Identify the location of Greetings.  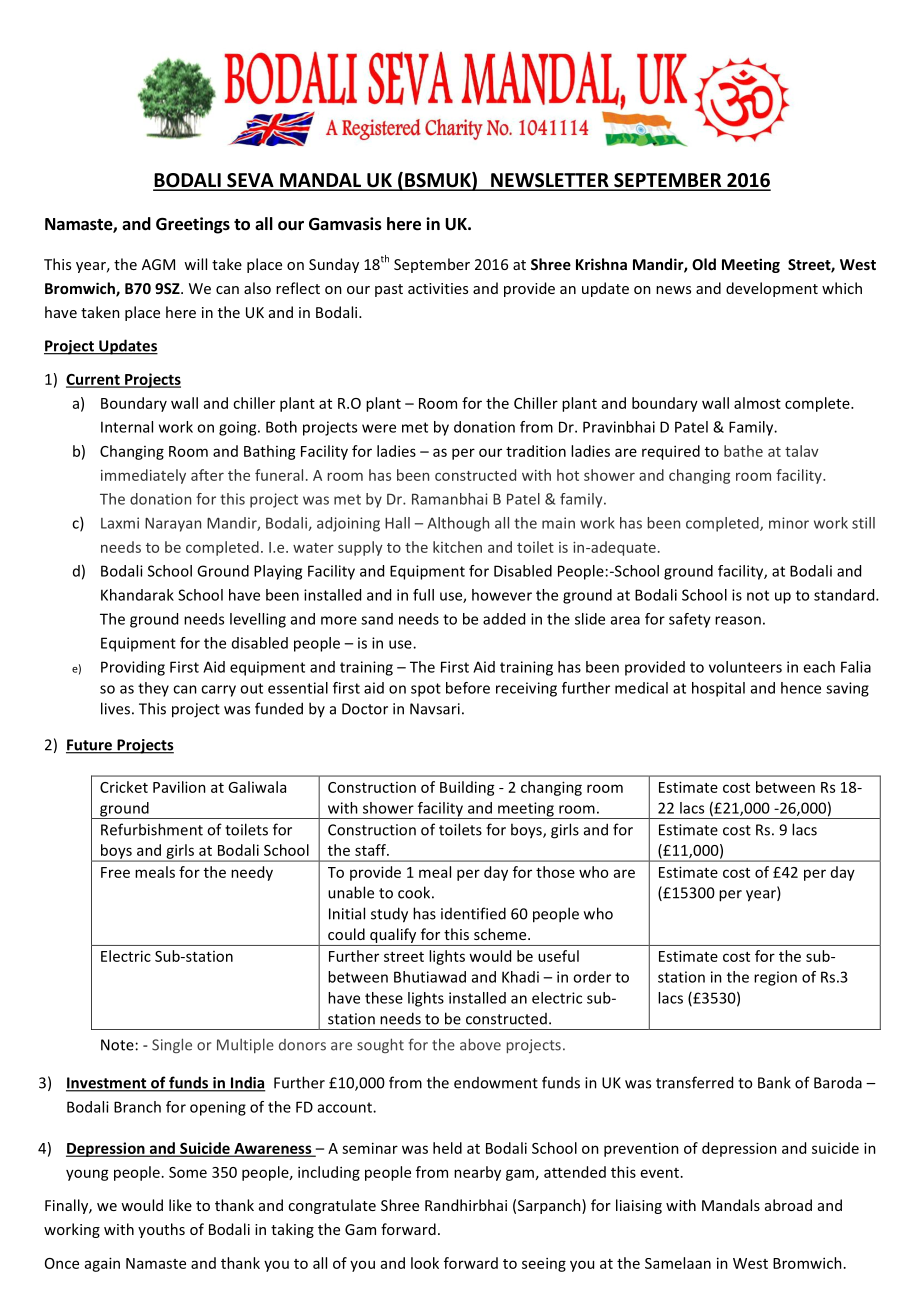
(193, 225).
